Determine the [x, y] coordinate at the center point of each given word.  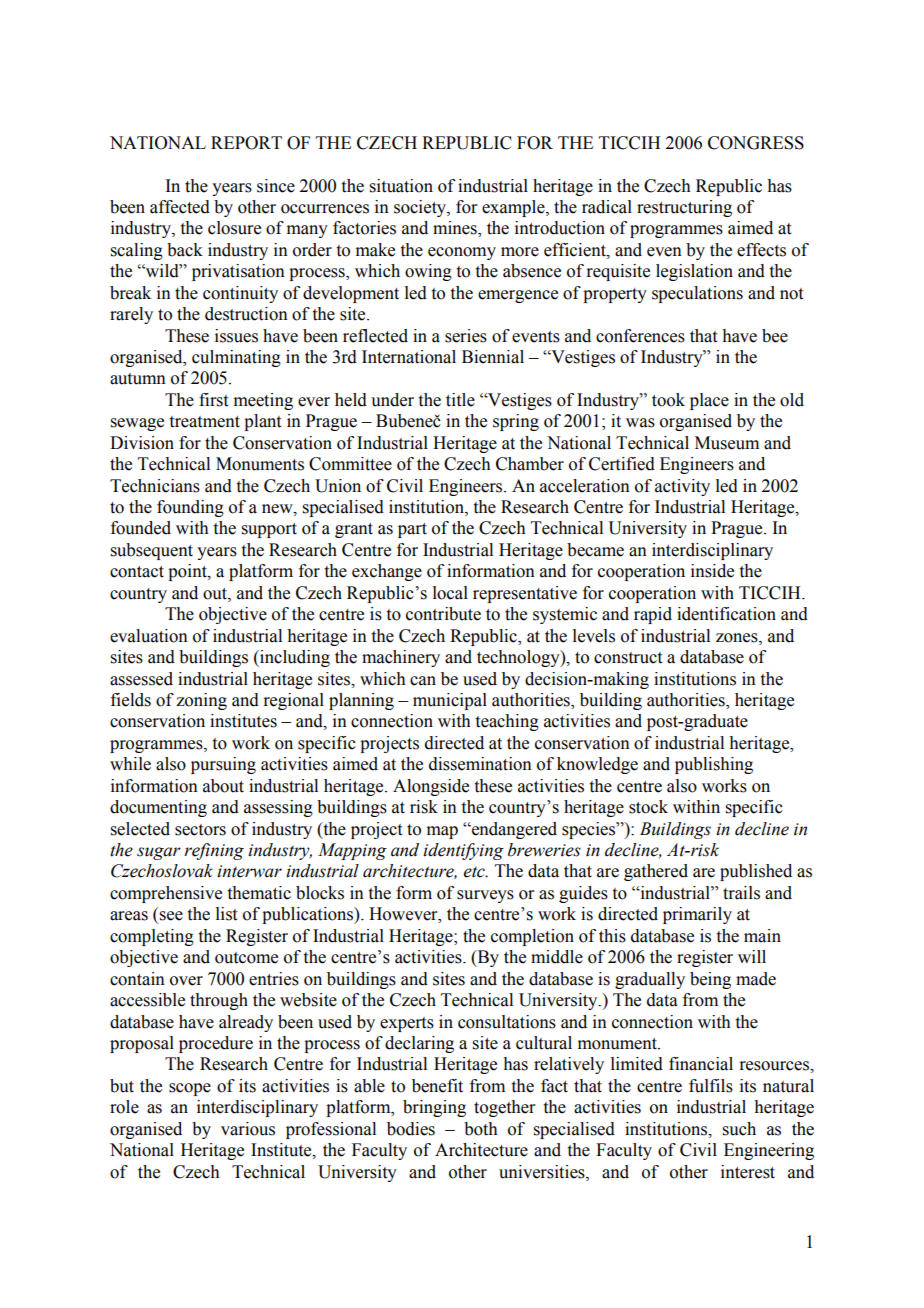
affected [180, 207]
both [481, 1129]
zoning [201, 701]
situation [401, 186]
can [423, 681]
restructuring [684, 208]
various [248, 1129]
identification [726, 614]
